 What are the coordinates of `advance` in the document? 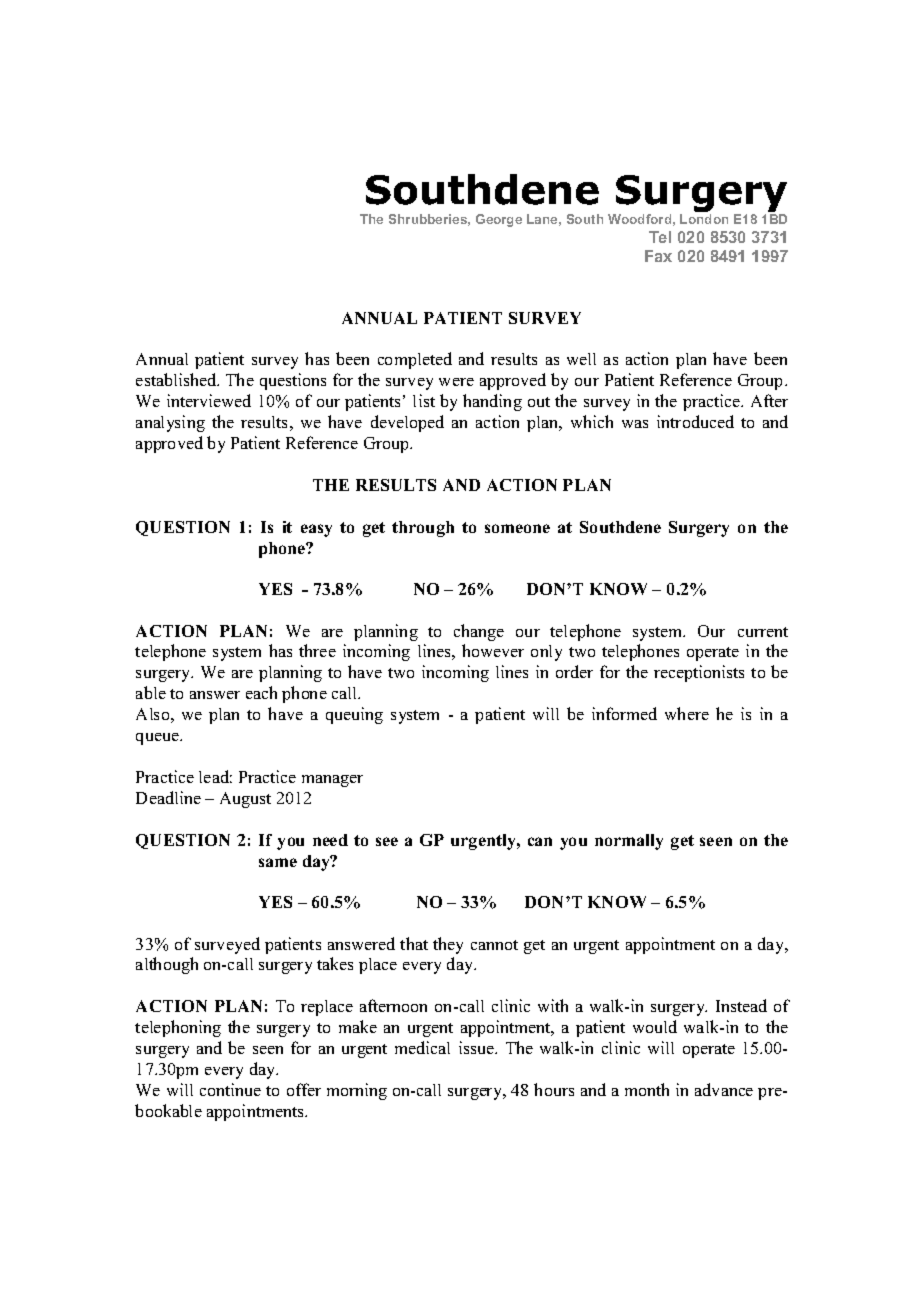 It's located at (724, 1089).
